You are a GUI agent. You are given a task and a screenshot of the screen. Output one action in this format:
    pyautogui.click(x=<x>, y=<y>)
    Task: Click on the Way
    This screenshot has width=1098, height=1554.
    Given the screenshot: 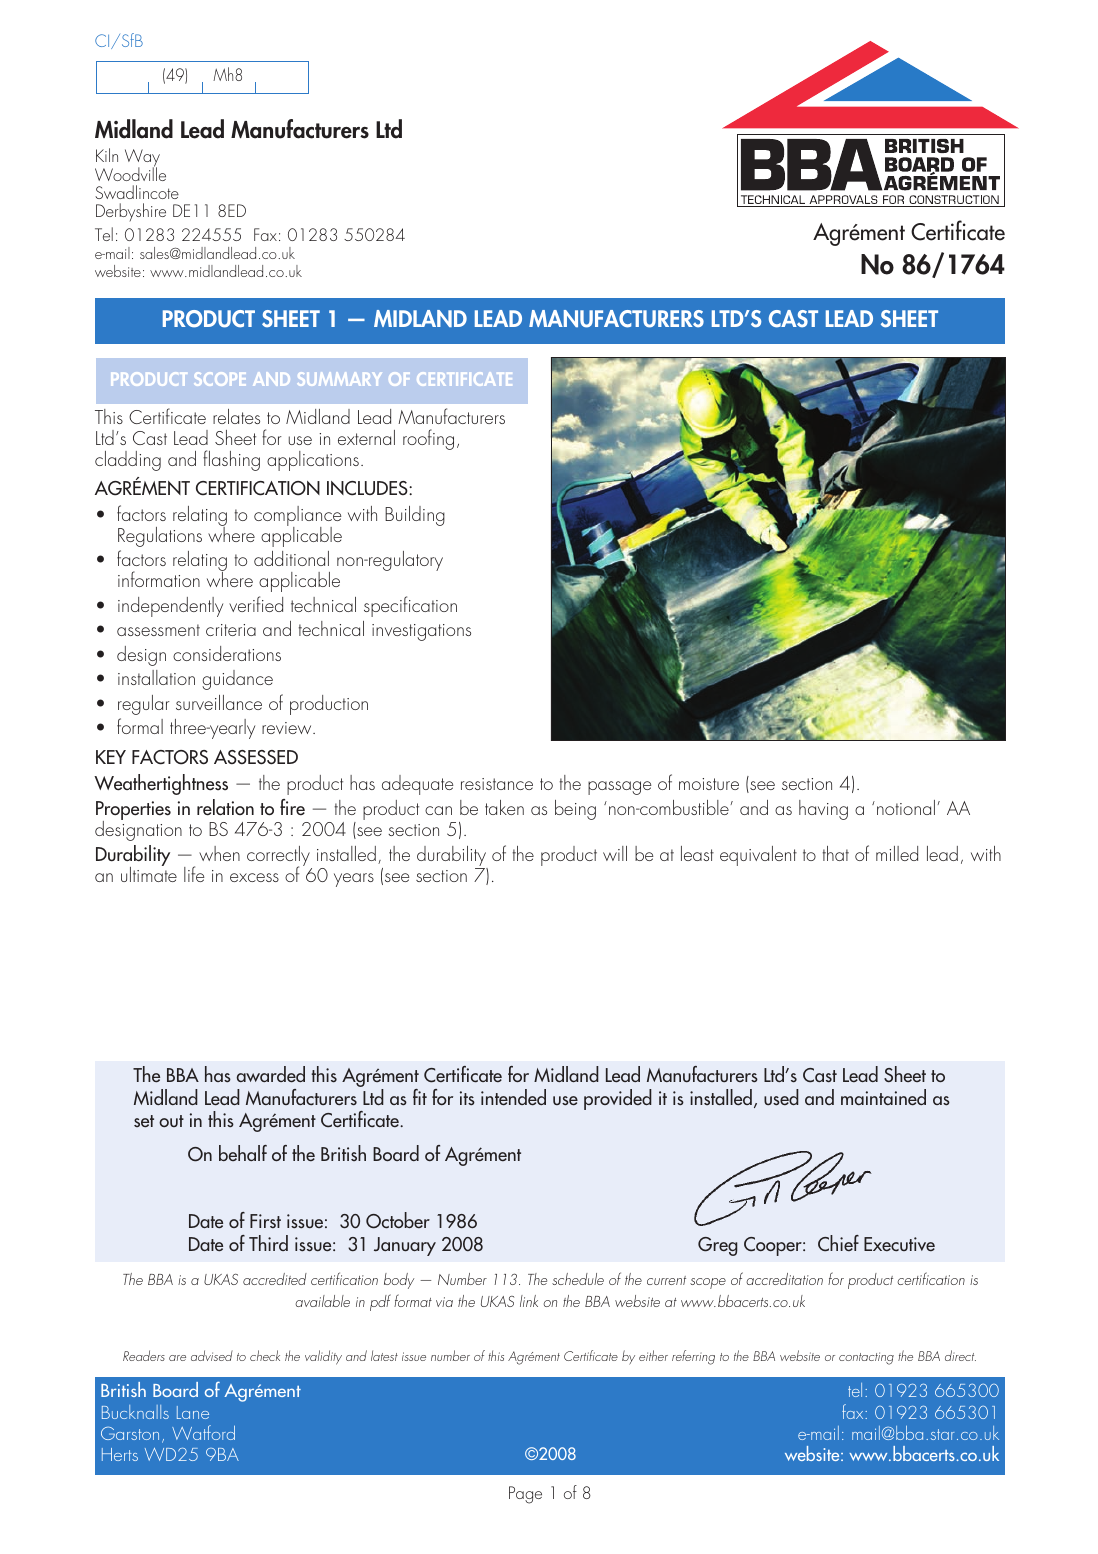 What is the action you would take?
    pyautogui.click(x=142, y=159)
